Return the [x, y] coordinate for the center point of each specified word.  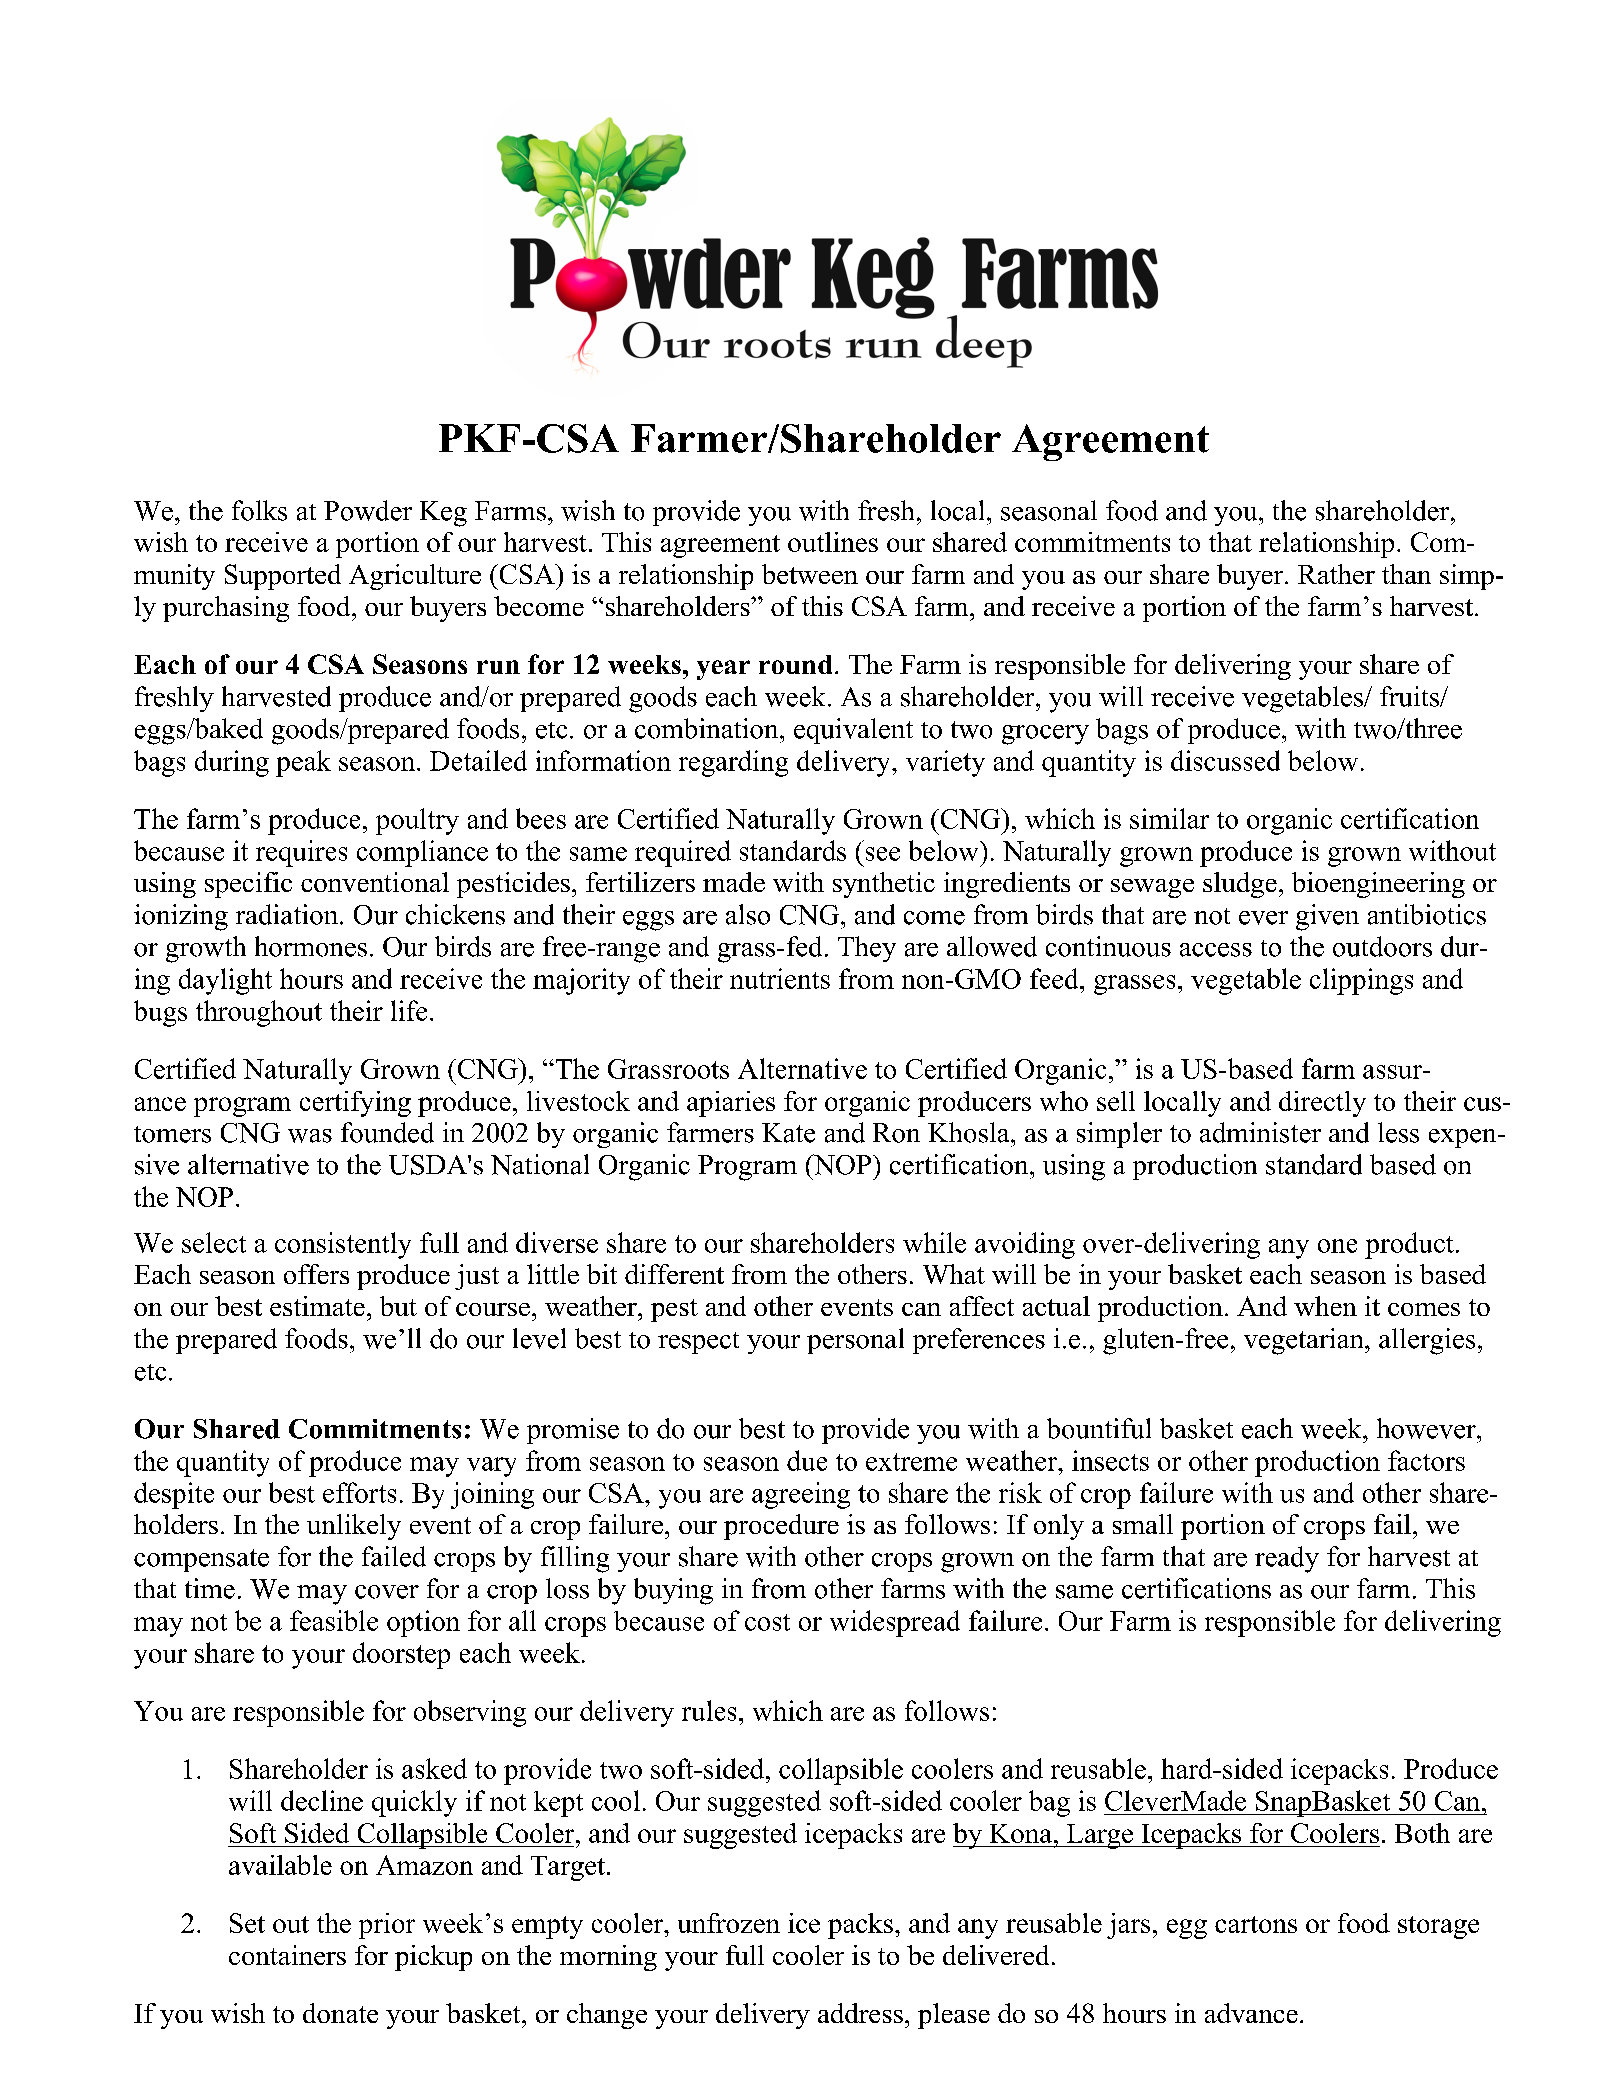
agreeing [801, 1495]
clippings [1361, 981]
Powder [368, 510]
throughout [259, 1013]
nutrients [780, 978]
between [810, 574]
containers [287, 1955]
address [860, 2013]
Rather [1336, 574]
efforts [359, 1492]
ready [1287, 1559]
